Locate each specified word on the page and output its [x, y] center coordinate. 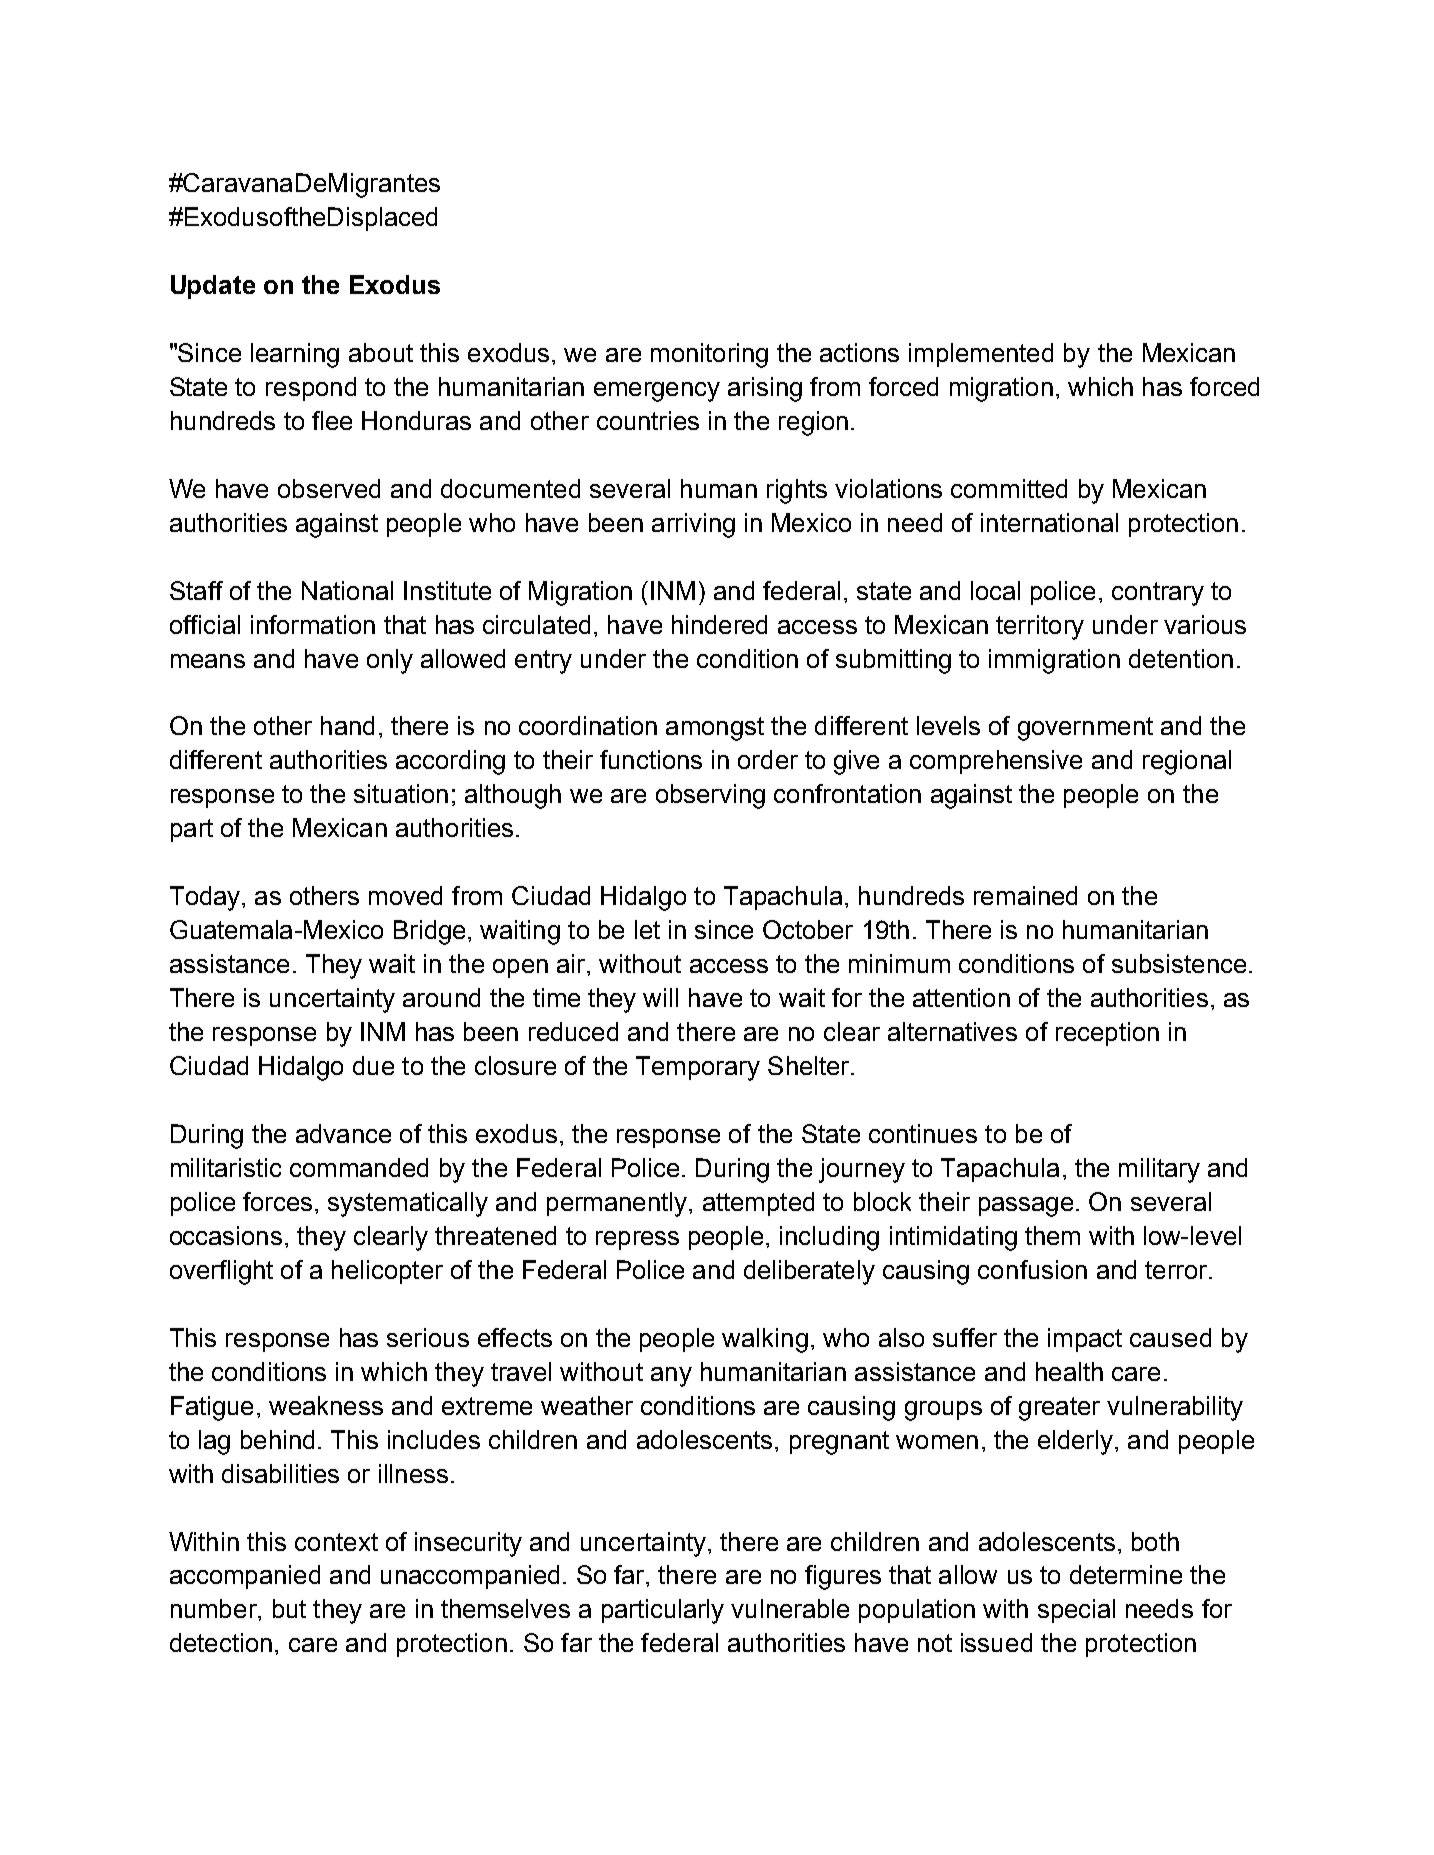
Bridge [429, 932]
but [289, 1608]
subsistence [1179, 963]
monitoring [709, 355]
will [660, 997]
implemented [981, 355]
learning [295, 355]
